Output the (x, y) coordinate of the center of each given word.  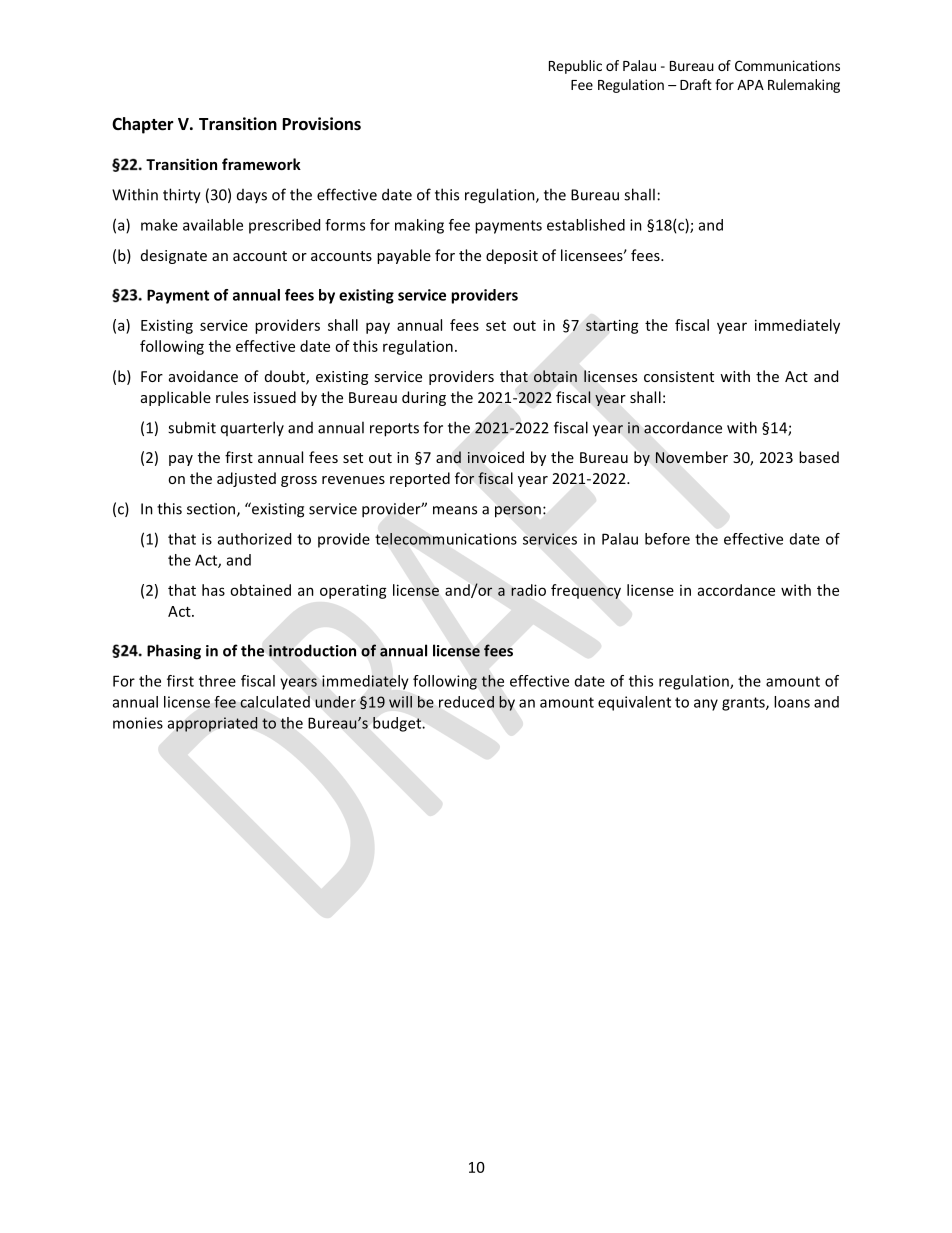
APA (750, 85)
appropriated (212, 724)
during (424, 398)
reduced (466, 702)
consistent (679, 376)
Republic (575, 67)
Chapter (143, 125)
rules (232, 397)
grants (744, 704)
